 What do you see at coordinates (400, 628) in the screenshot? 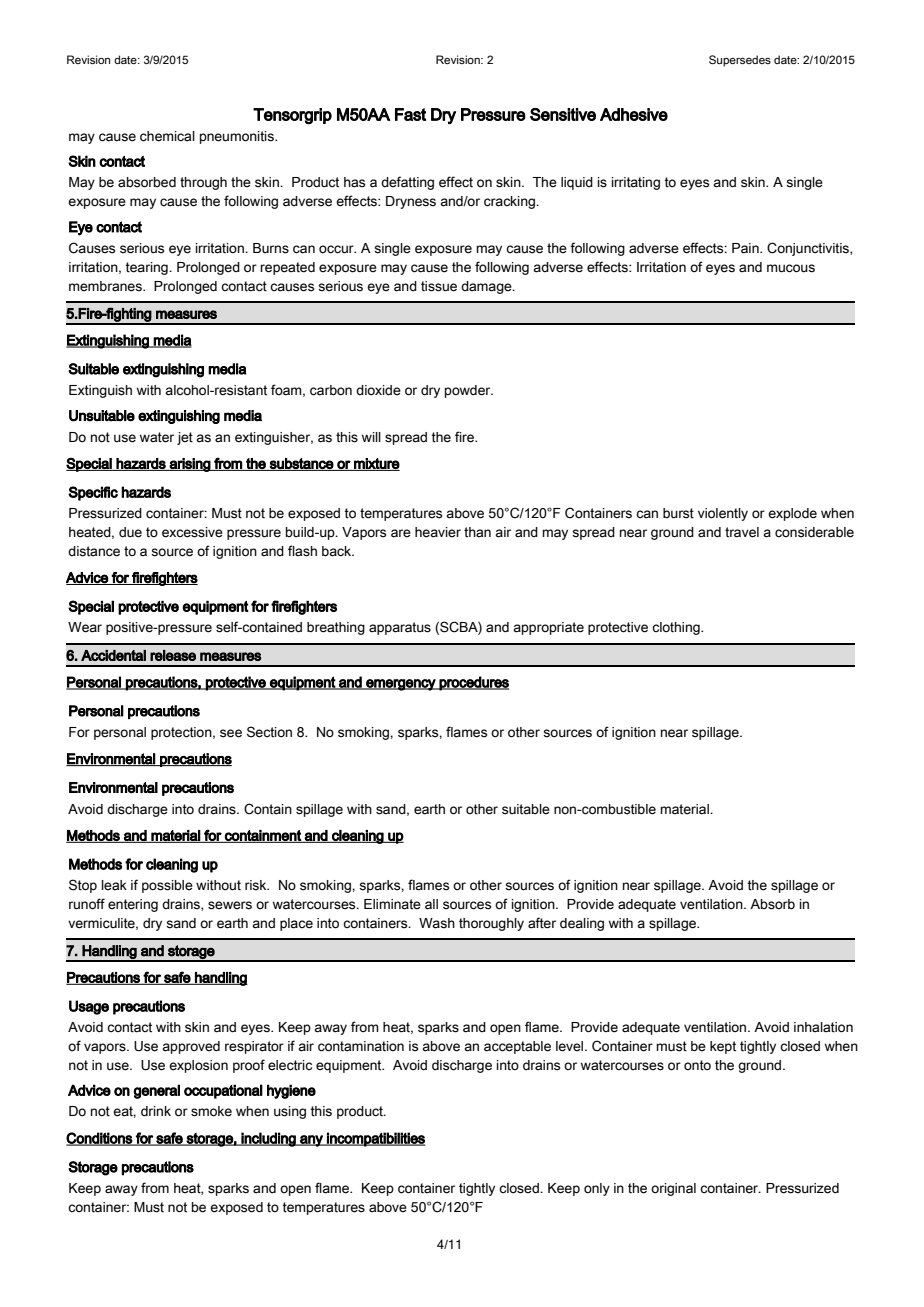
I see `apparatus` at bounding box center [400, 628].
